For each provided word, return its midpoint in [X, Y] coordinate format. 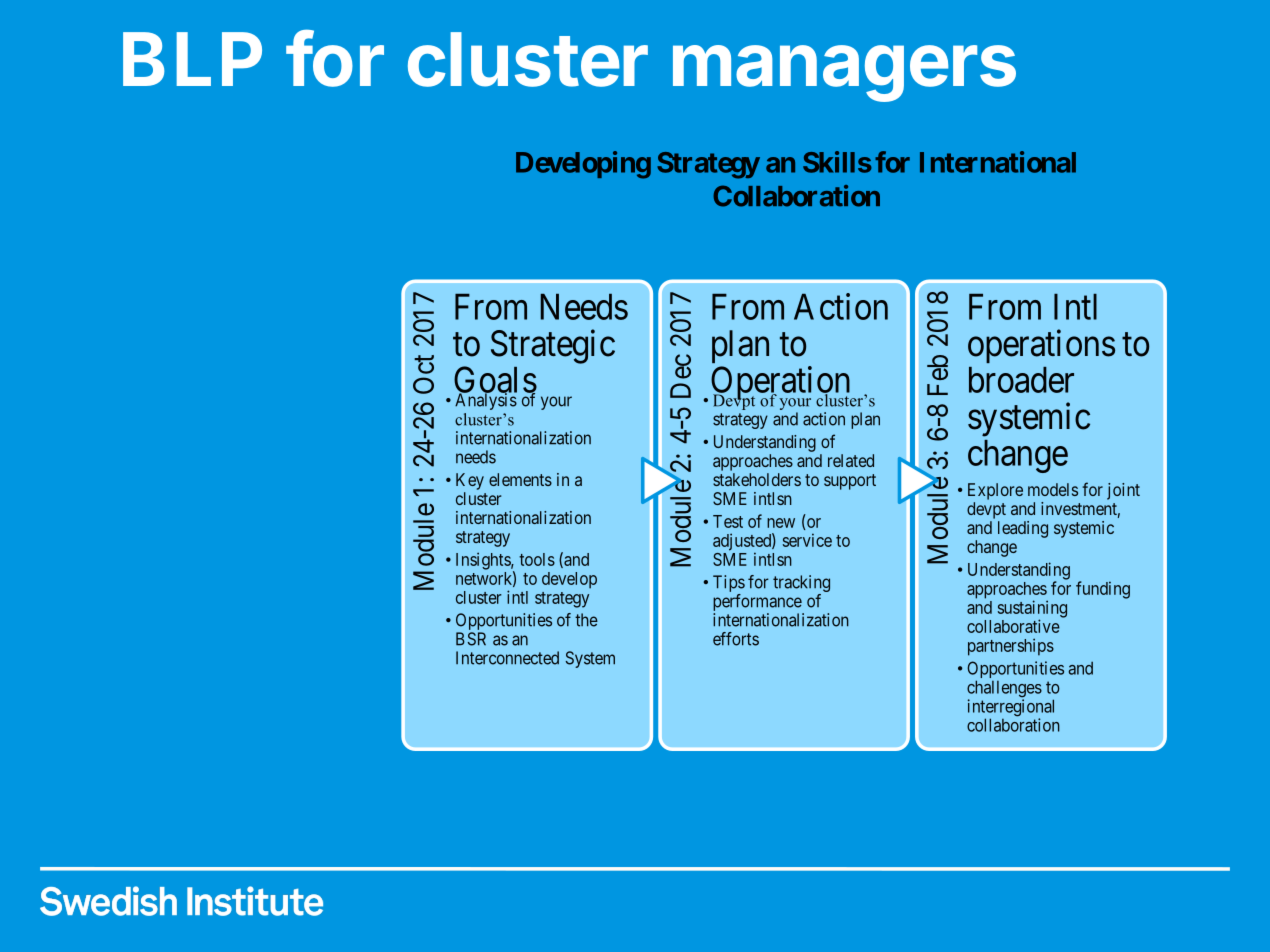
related [851, 460]
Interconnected [507, 658]
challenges [1004, 690]
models [1053, 489]
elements [520, 479]
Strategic [553, 346]
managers [844, 73]
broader [1021, 380]
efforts [736, 639]
